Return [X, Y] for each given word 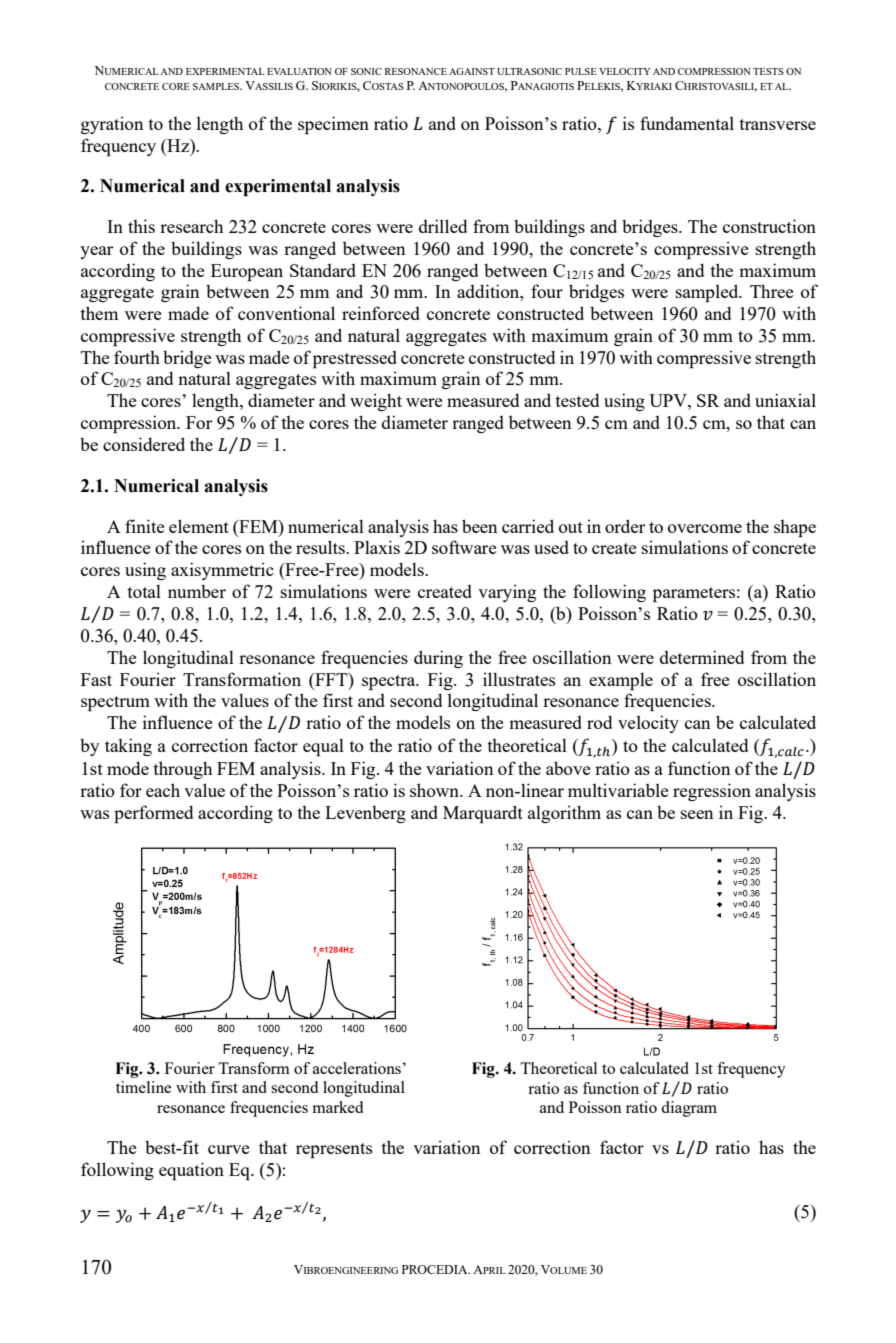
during [438, 659]
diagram [689, 1109]
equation [191, 1171]
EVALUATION [299, 71]
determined [702, 657]
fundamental [687, 123]
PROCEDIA [436, 1269]
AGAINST [472, 71]
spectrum [115, 703]
